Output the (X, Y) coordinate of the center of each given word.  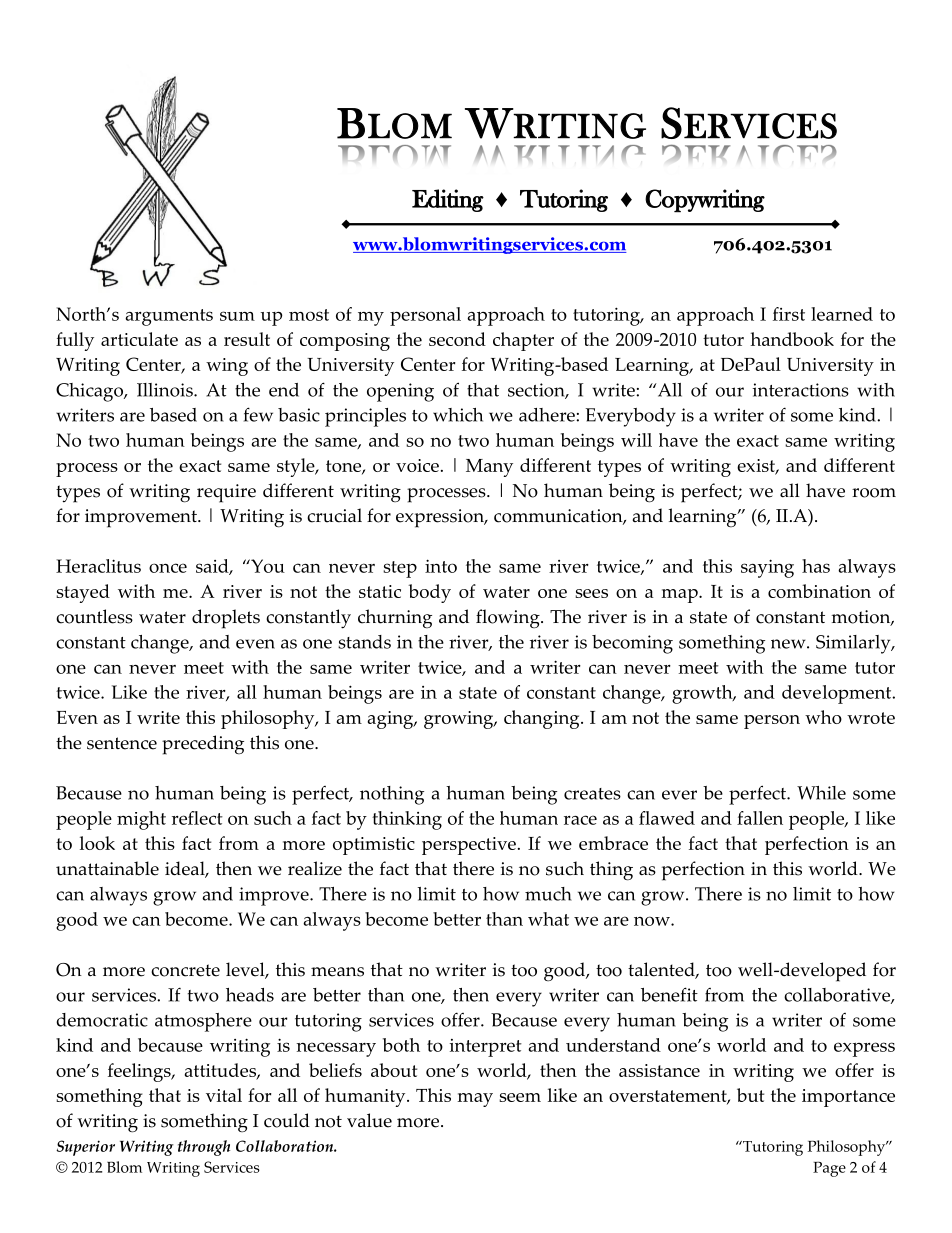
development (838, 694)
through (204, 1148)
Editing (448, 200)
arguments (169, 317)
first (789, 314)
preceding (203, 745)
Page (829, 1169)
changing (543, 719)
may (475, 1100)
